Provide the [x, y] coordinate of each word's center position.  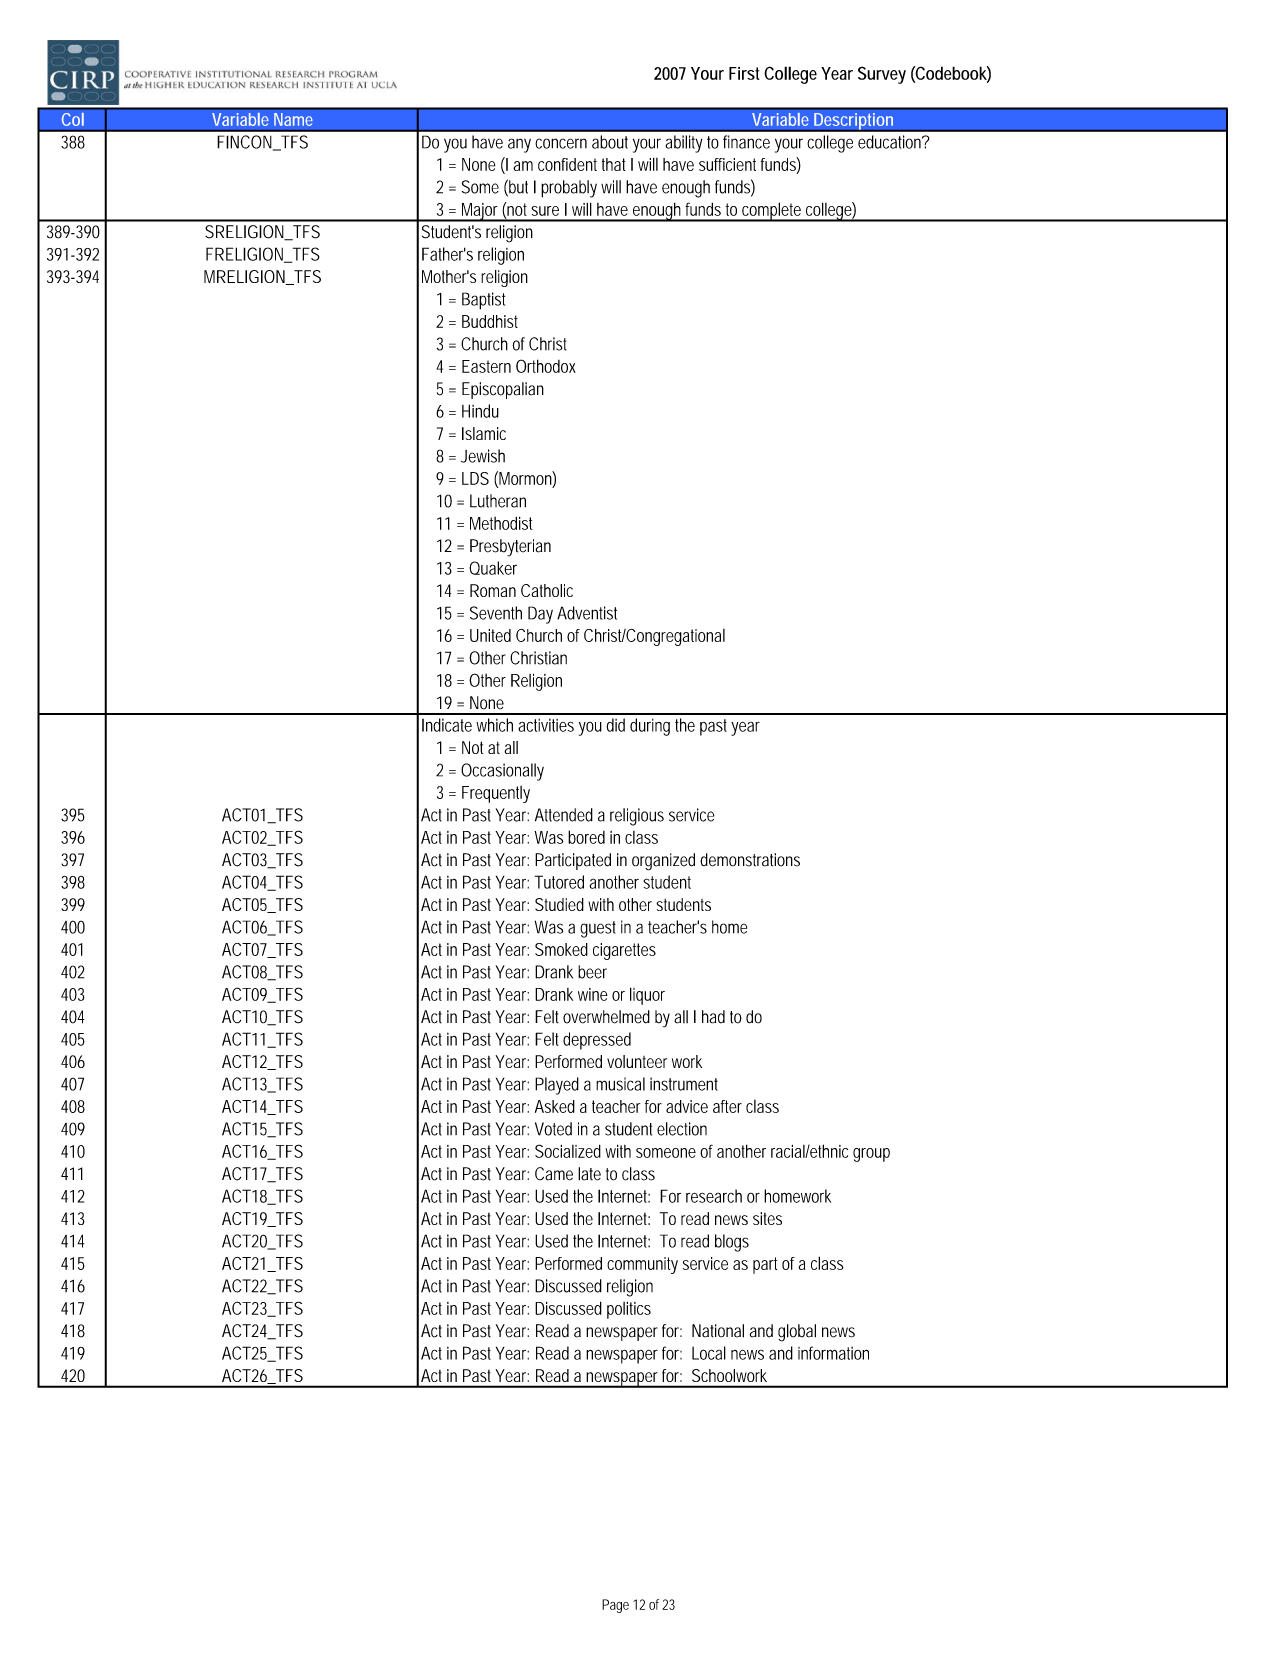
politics [629, 1310]
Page [615, 1606]
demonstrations [750, 860]
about [610, 142]
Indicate [447, 725]
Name [293, 119]
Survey [882, 75]
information [833, 1353]
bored [586, 837]
